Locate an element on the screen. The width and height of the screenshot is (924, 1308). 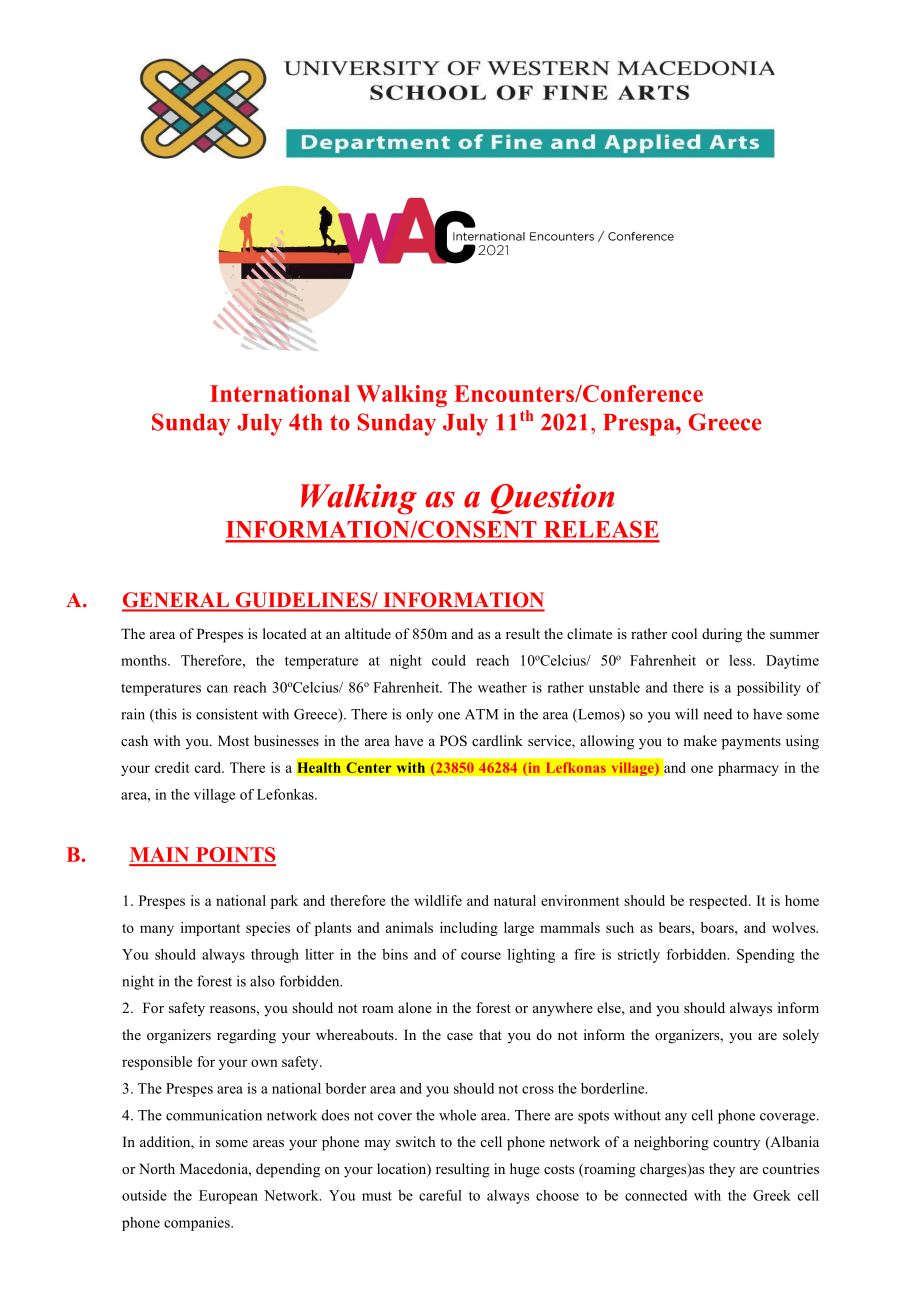
respected is located at coordinates (719, 902).
